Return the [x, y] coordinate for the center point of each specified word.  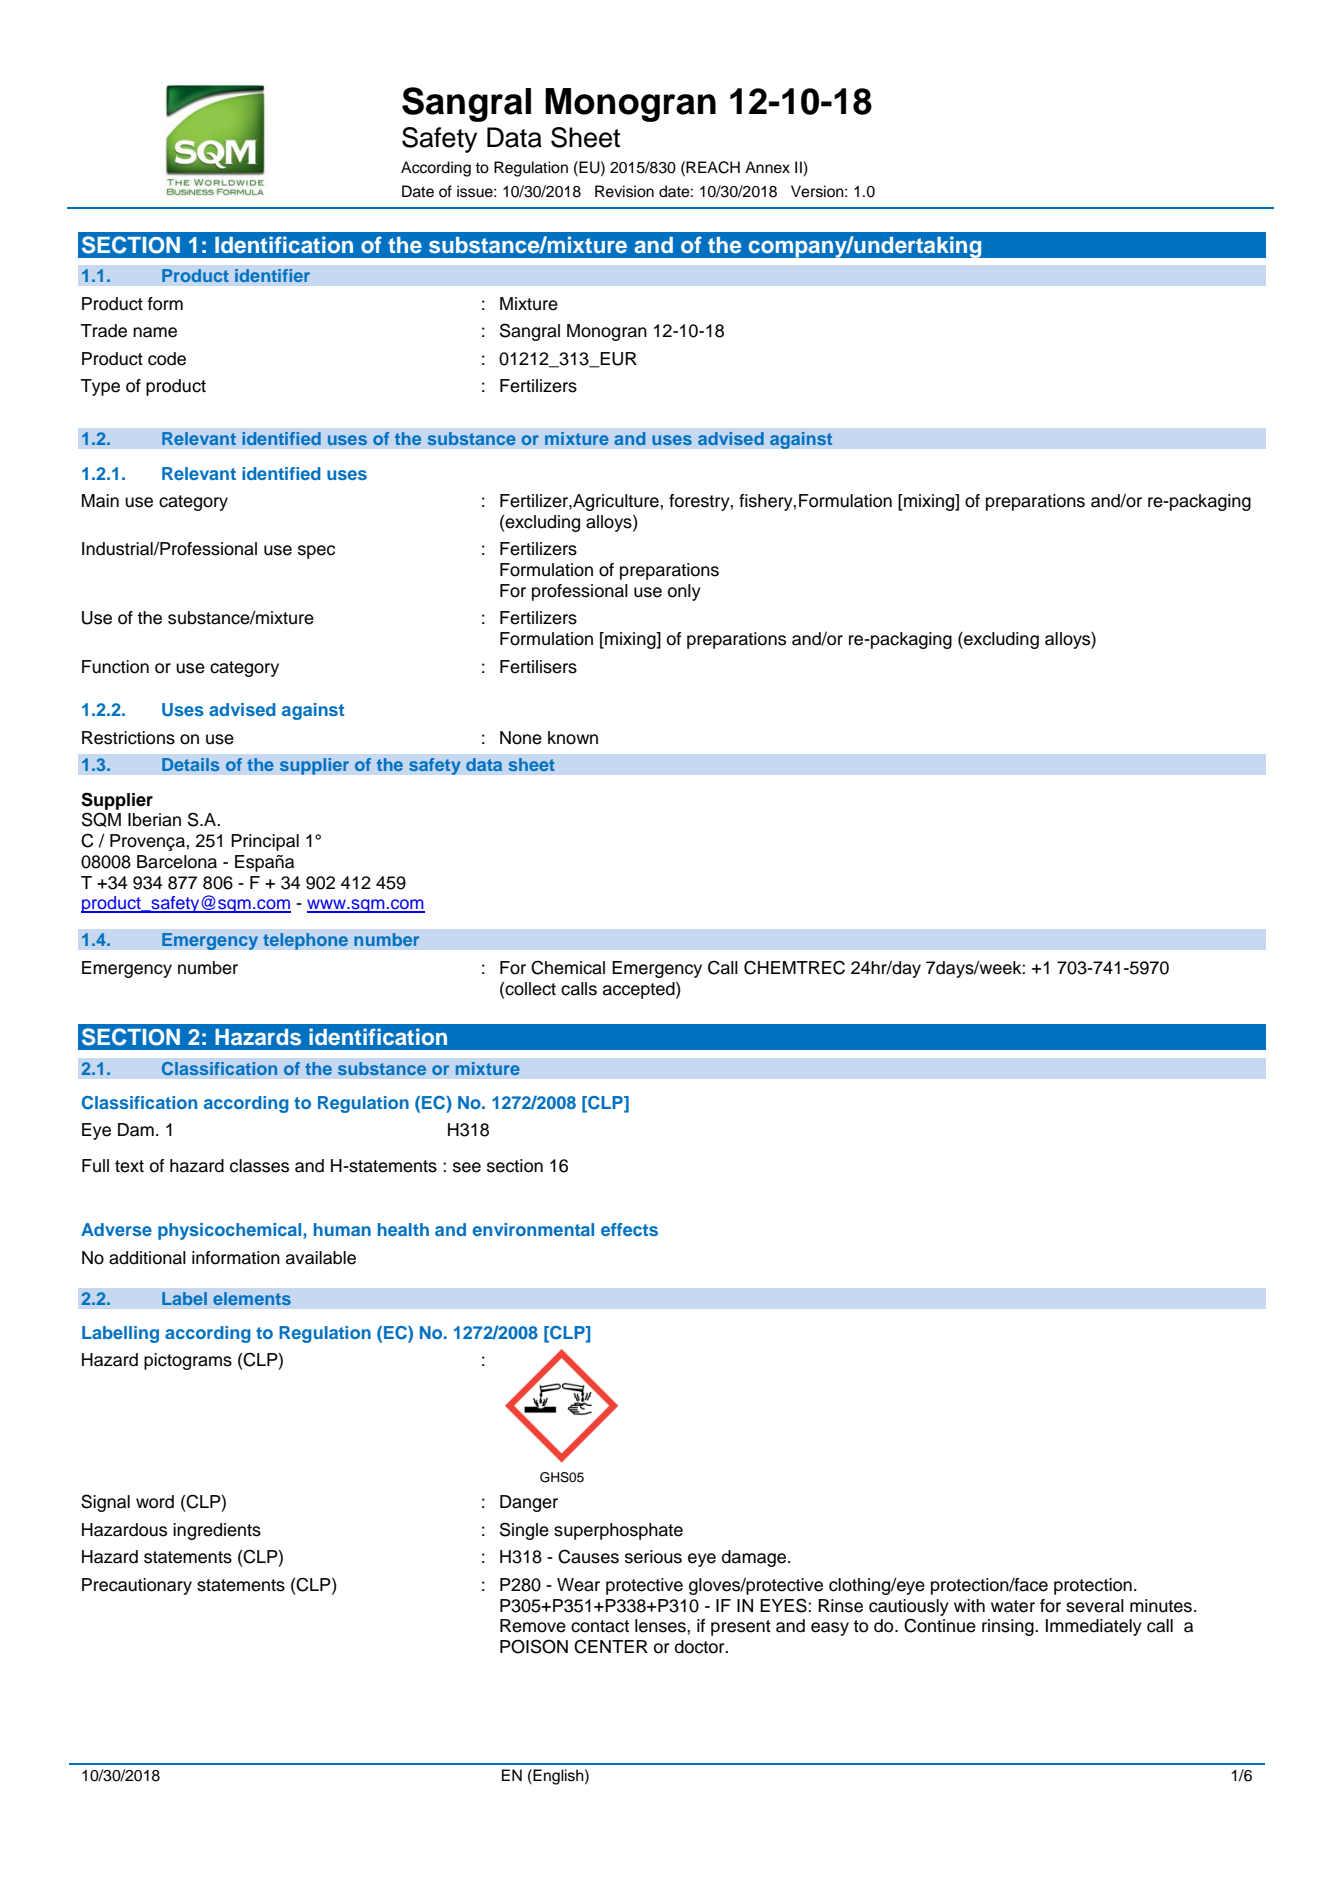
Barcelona [177, 862]
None [521, 738]
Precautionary [137, 1586]
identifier [272, 275]
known [573, 738]
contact [600, 1626]
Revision [624, 191]
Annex [767, 167]
